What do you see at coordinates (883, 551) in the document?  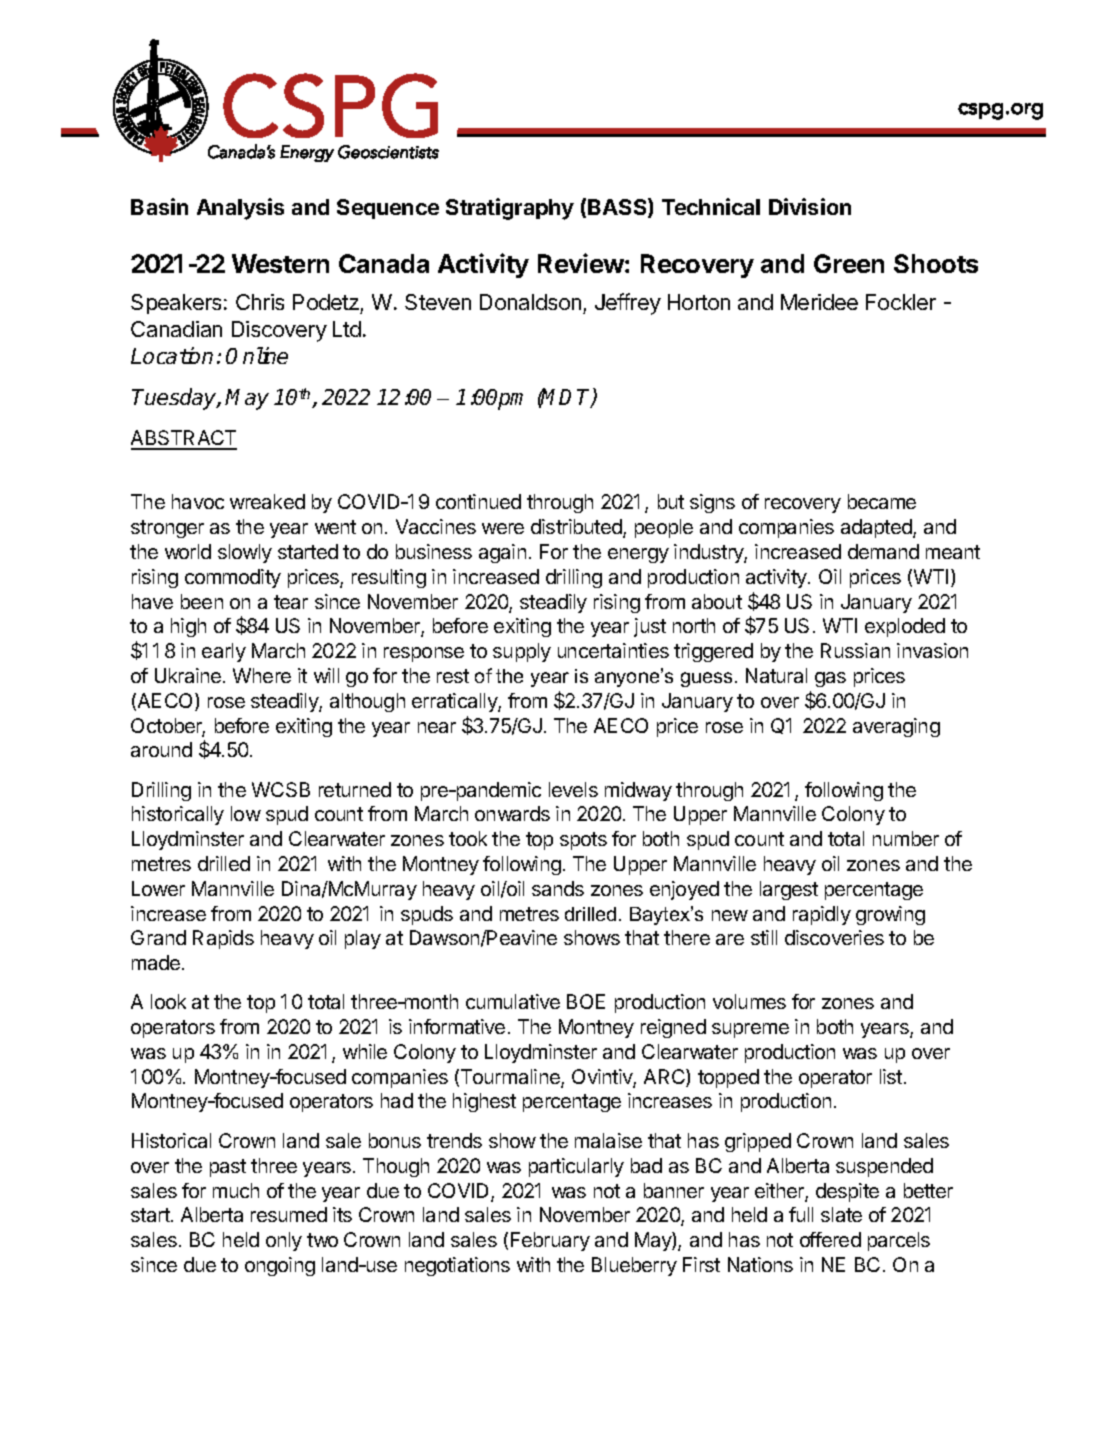 I see `demand` at bounding box center [883, 551].
